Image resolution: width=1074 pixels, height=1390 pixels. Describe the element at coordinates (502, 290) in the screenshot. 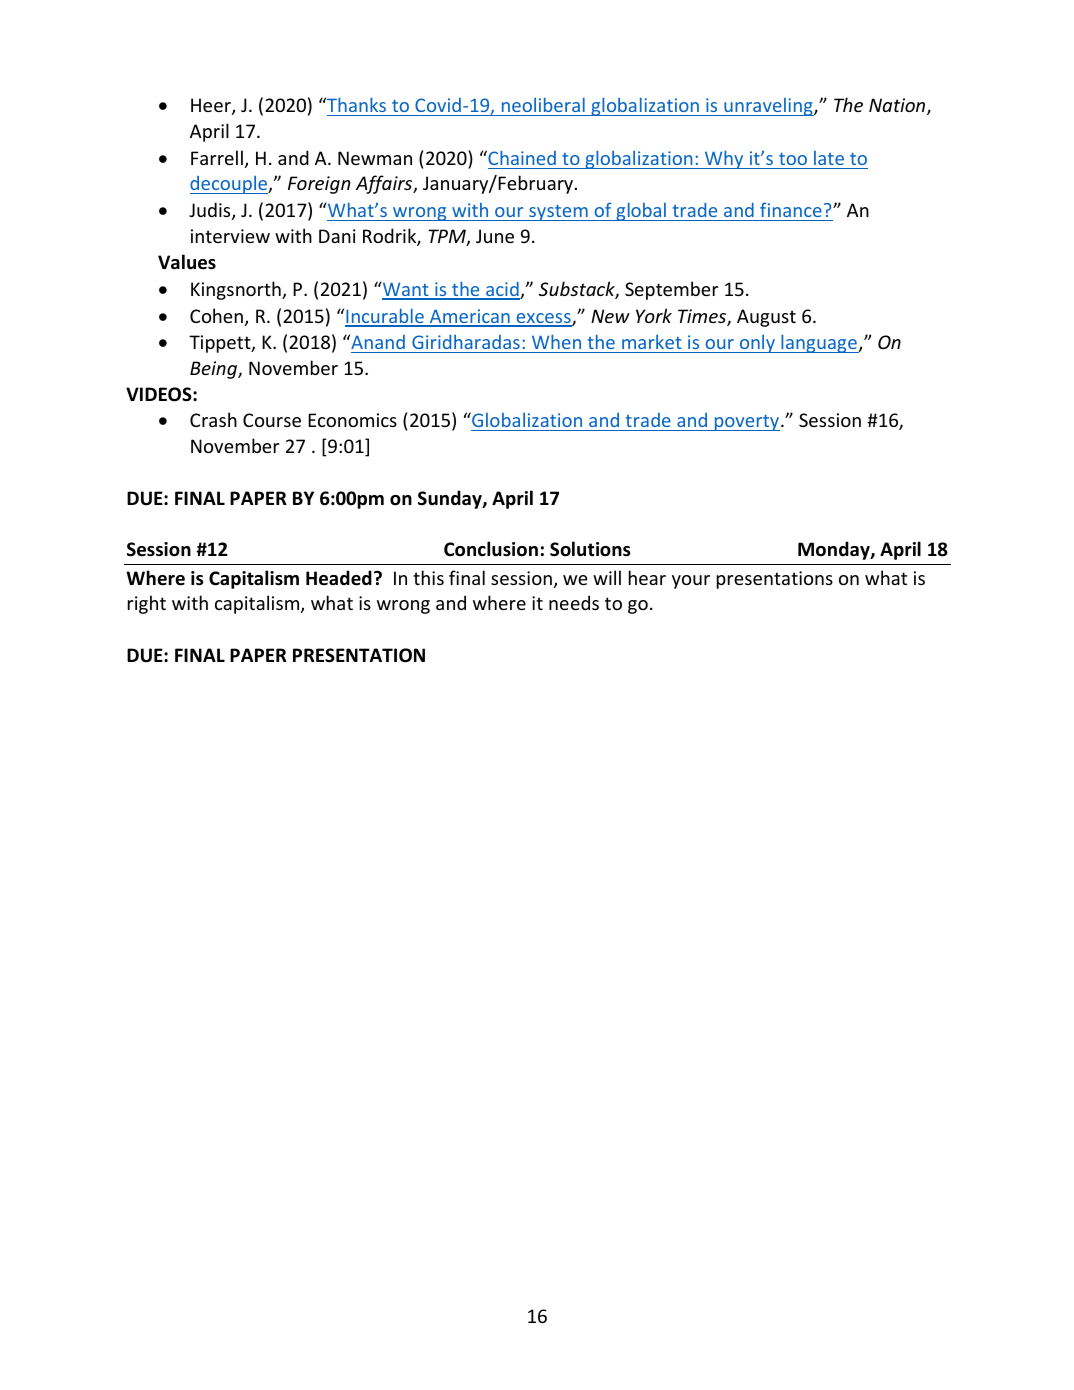

I see `acid` at that location.
